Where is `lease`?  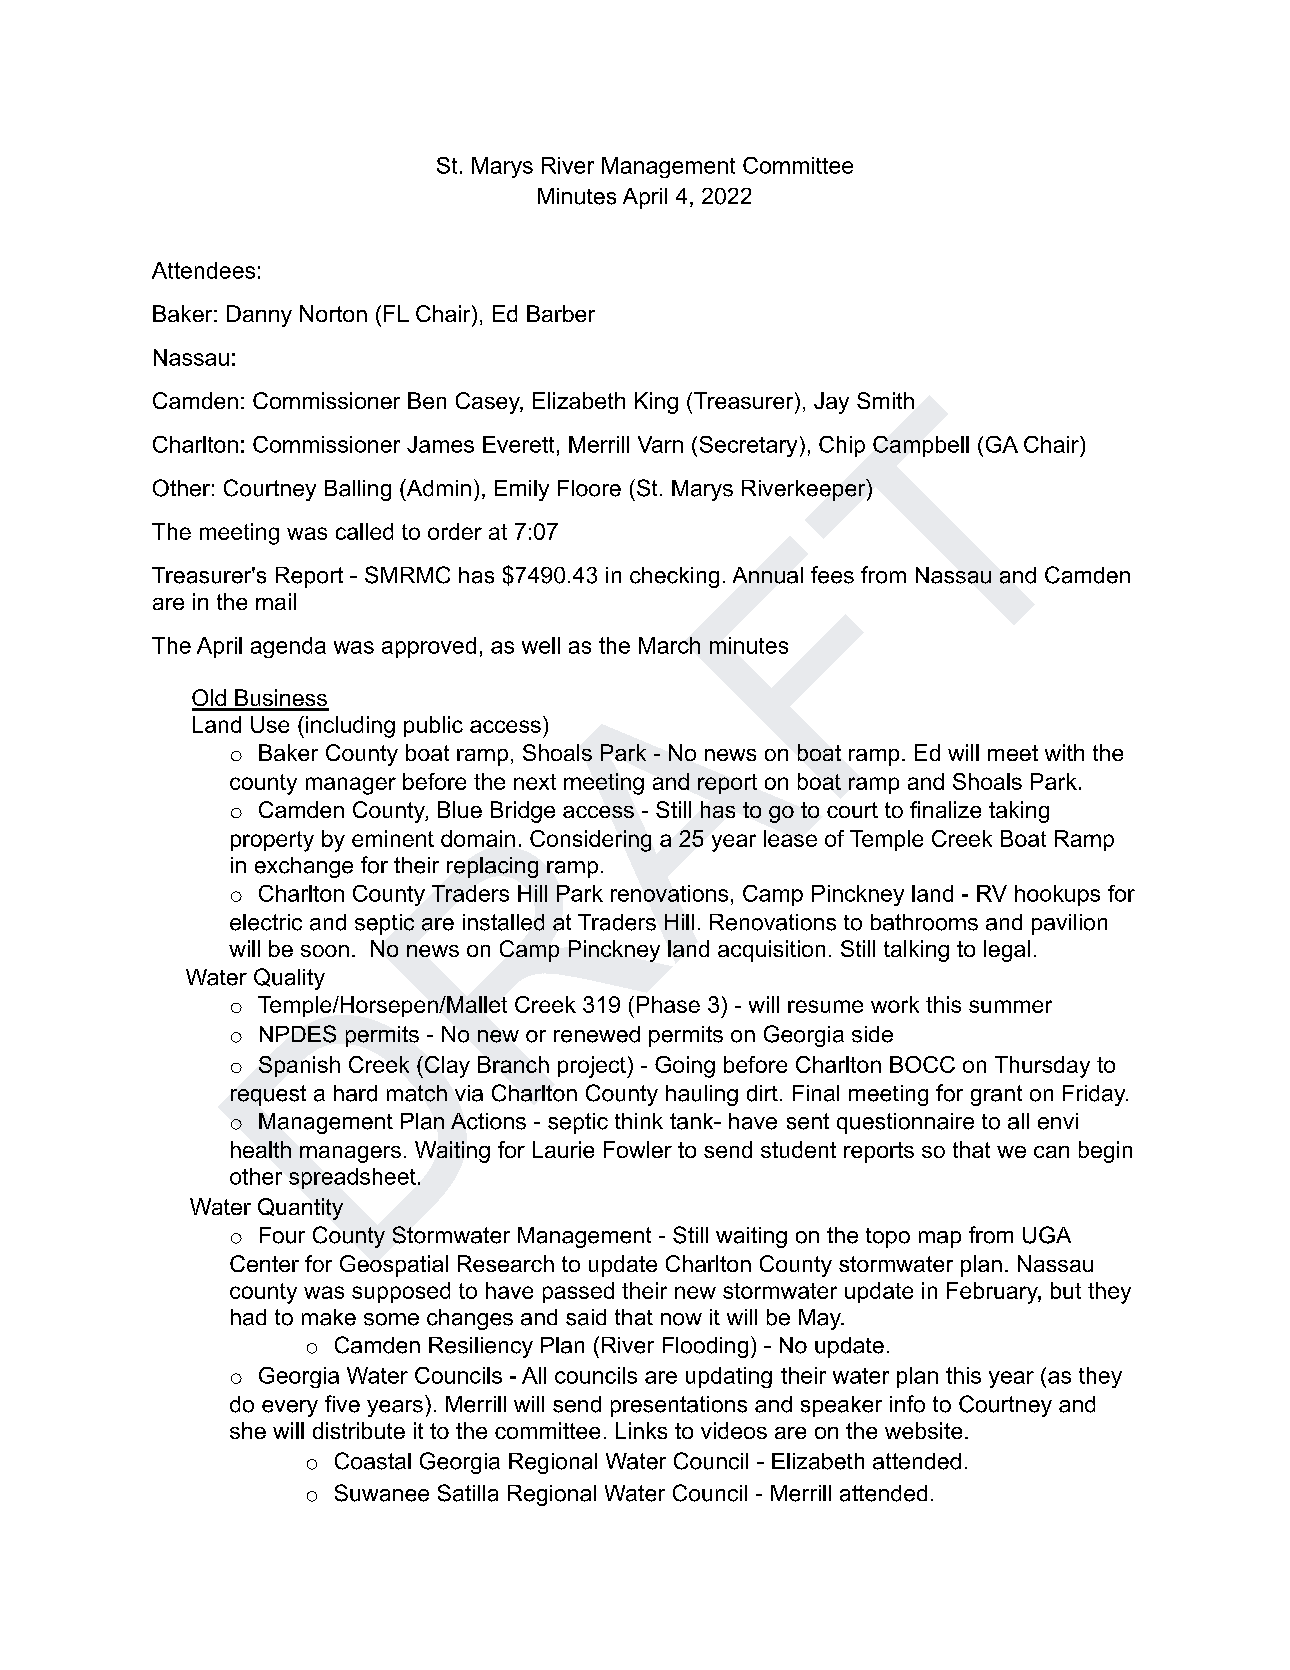
lease is located at coordinates (790, 838).
